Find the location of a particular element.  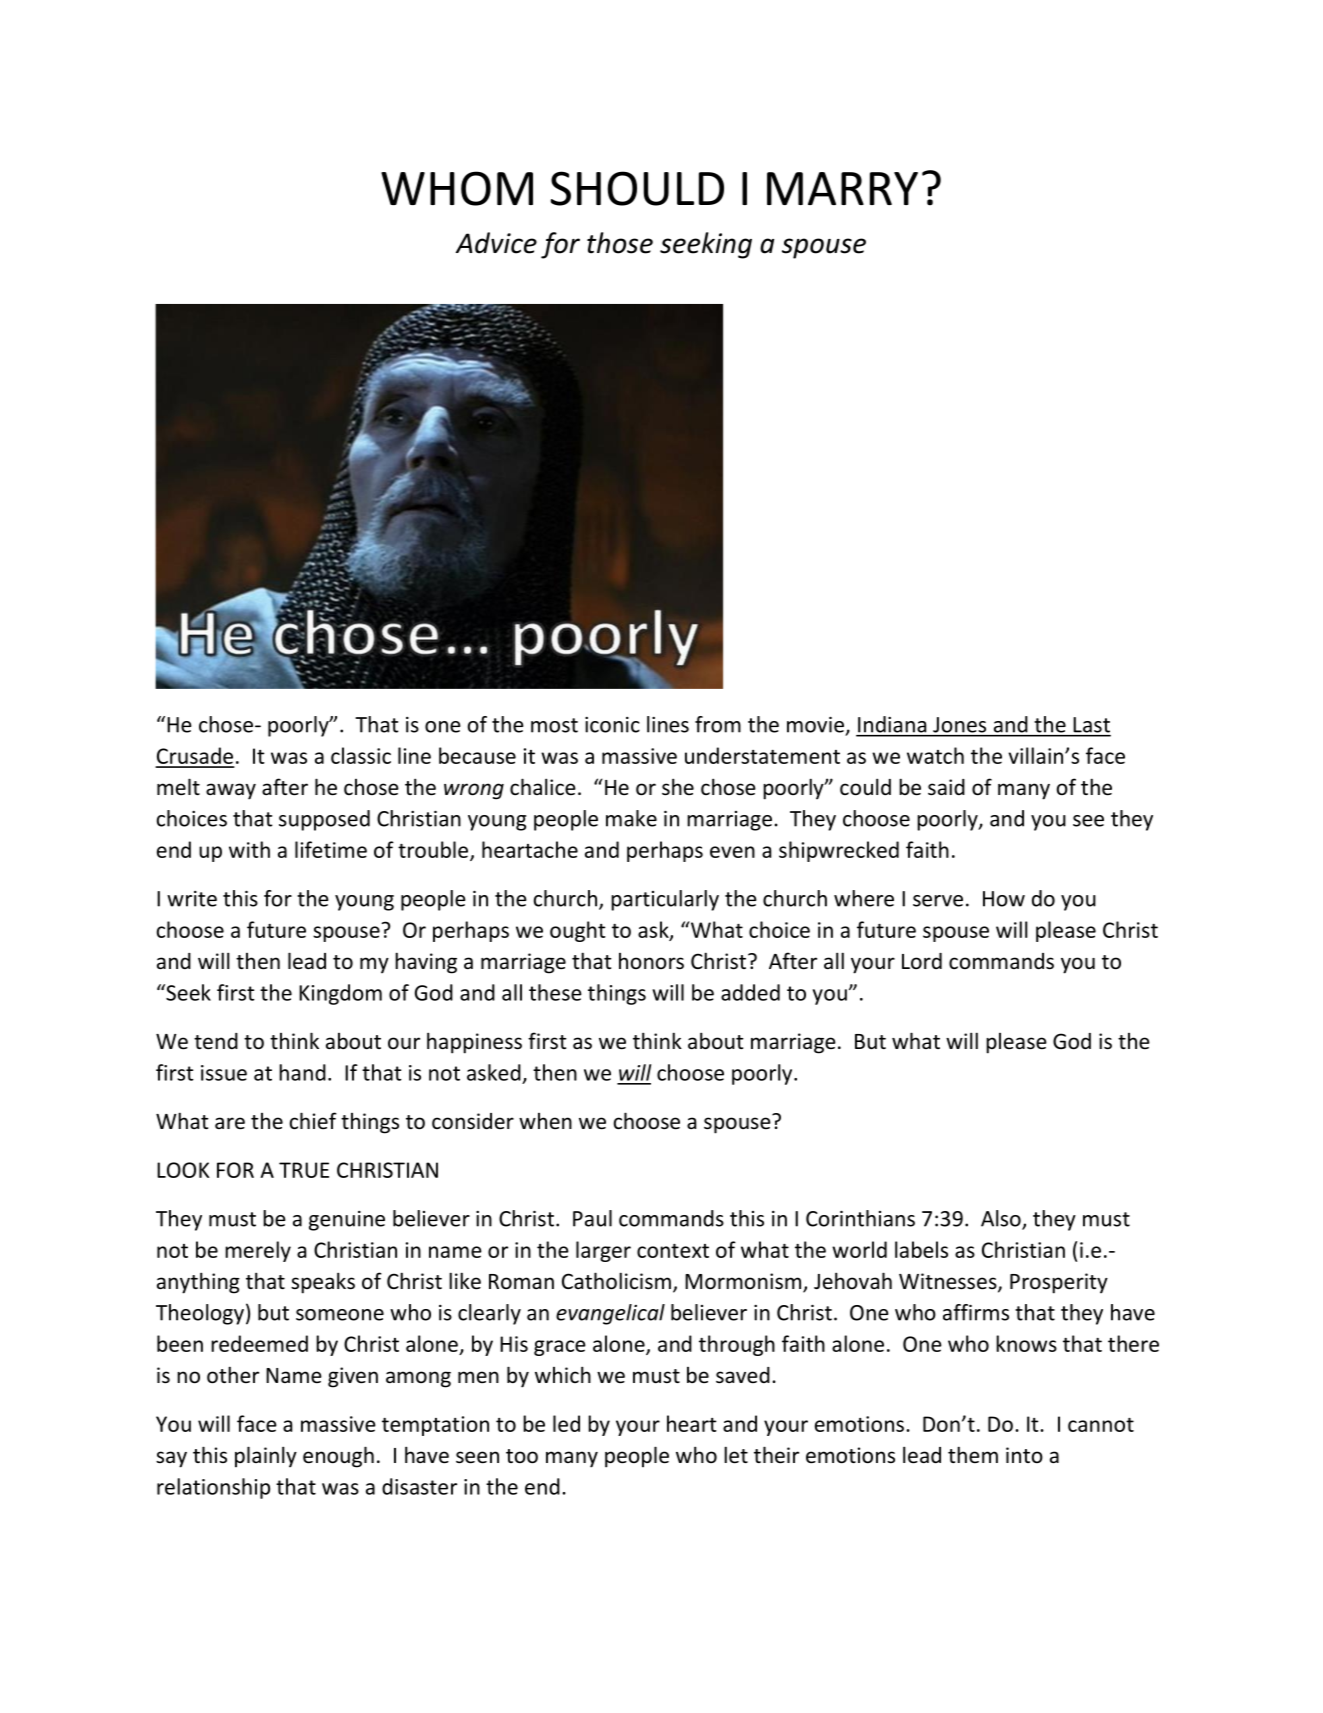

iconic is located at coordinates (612, 725).
